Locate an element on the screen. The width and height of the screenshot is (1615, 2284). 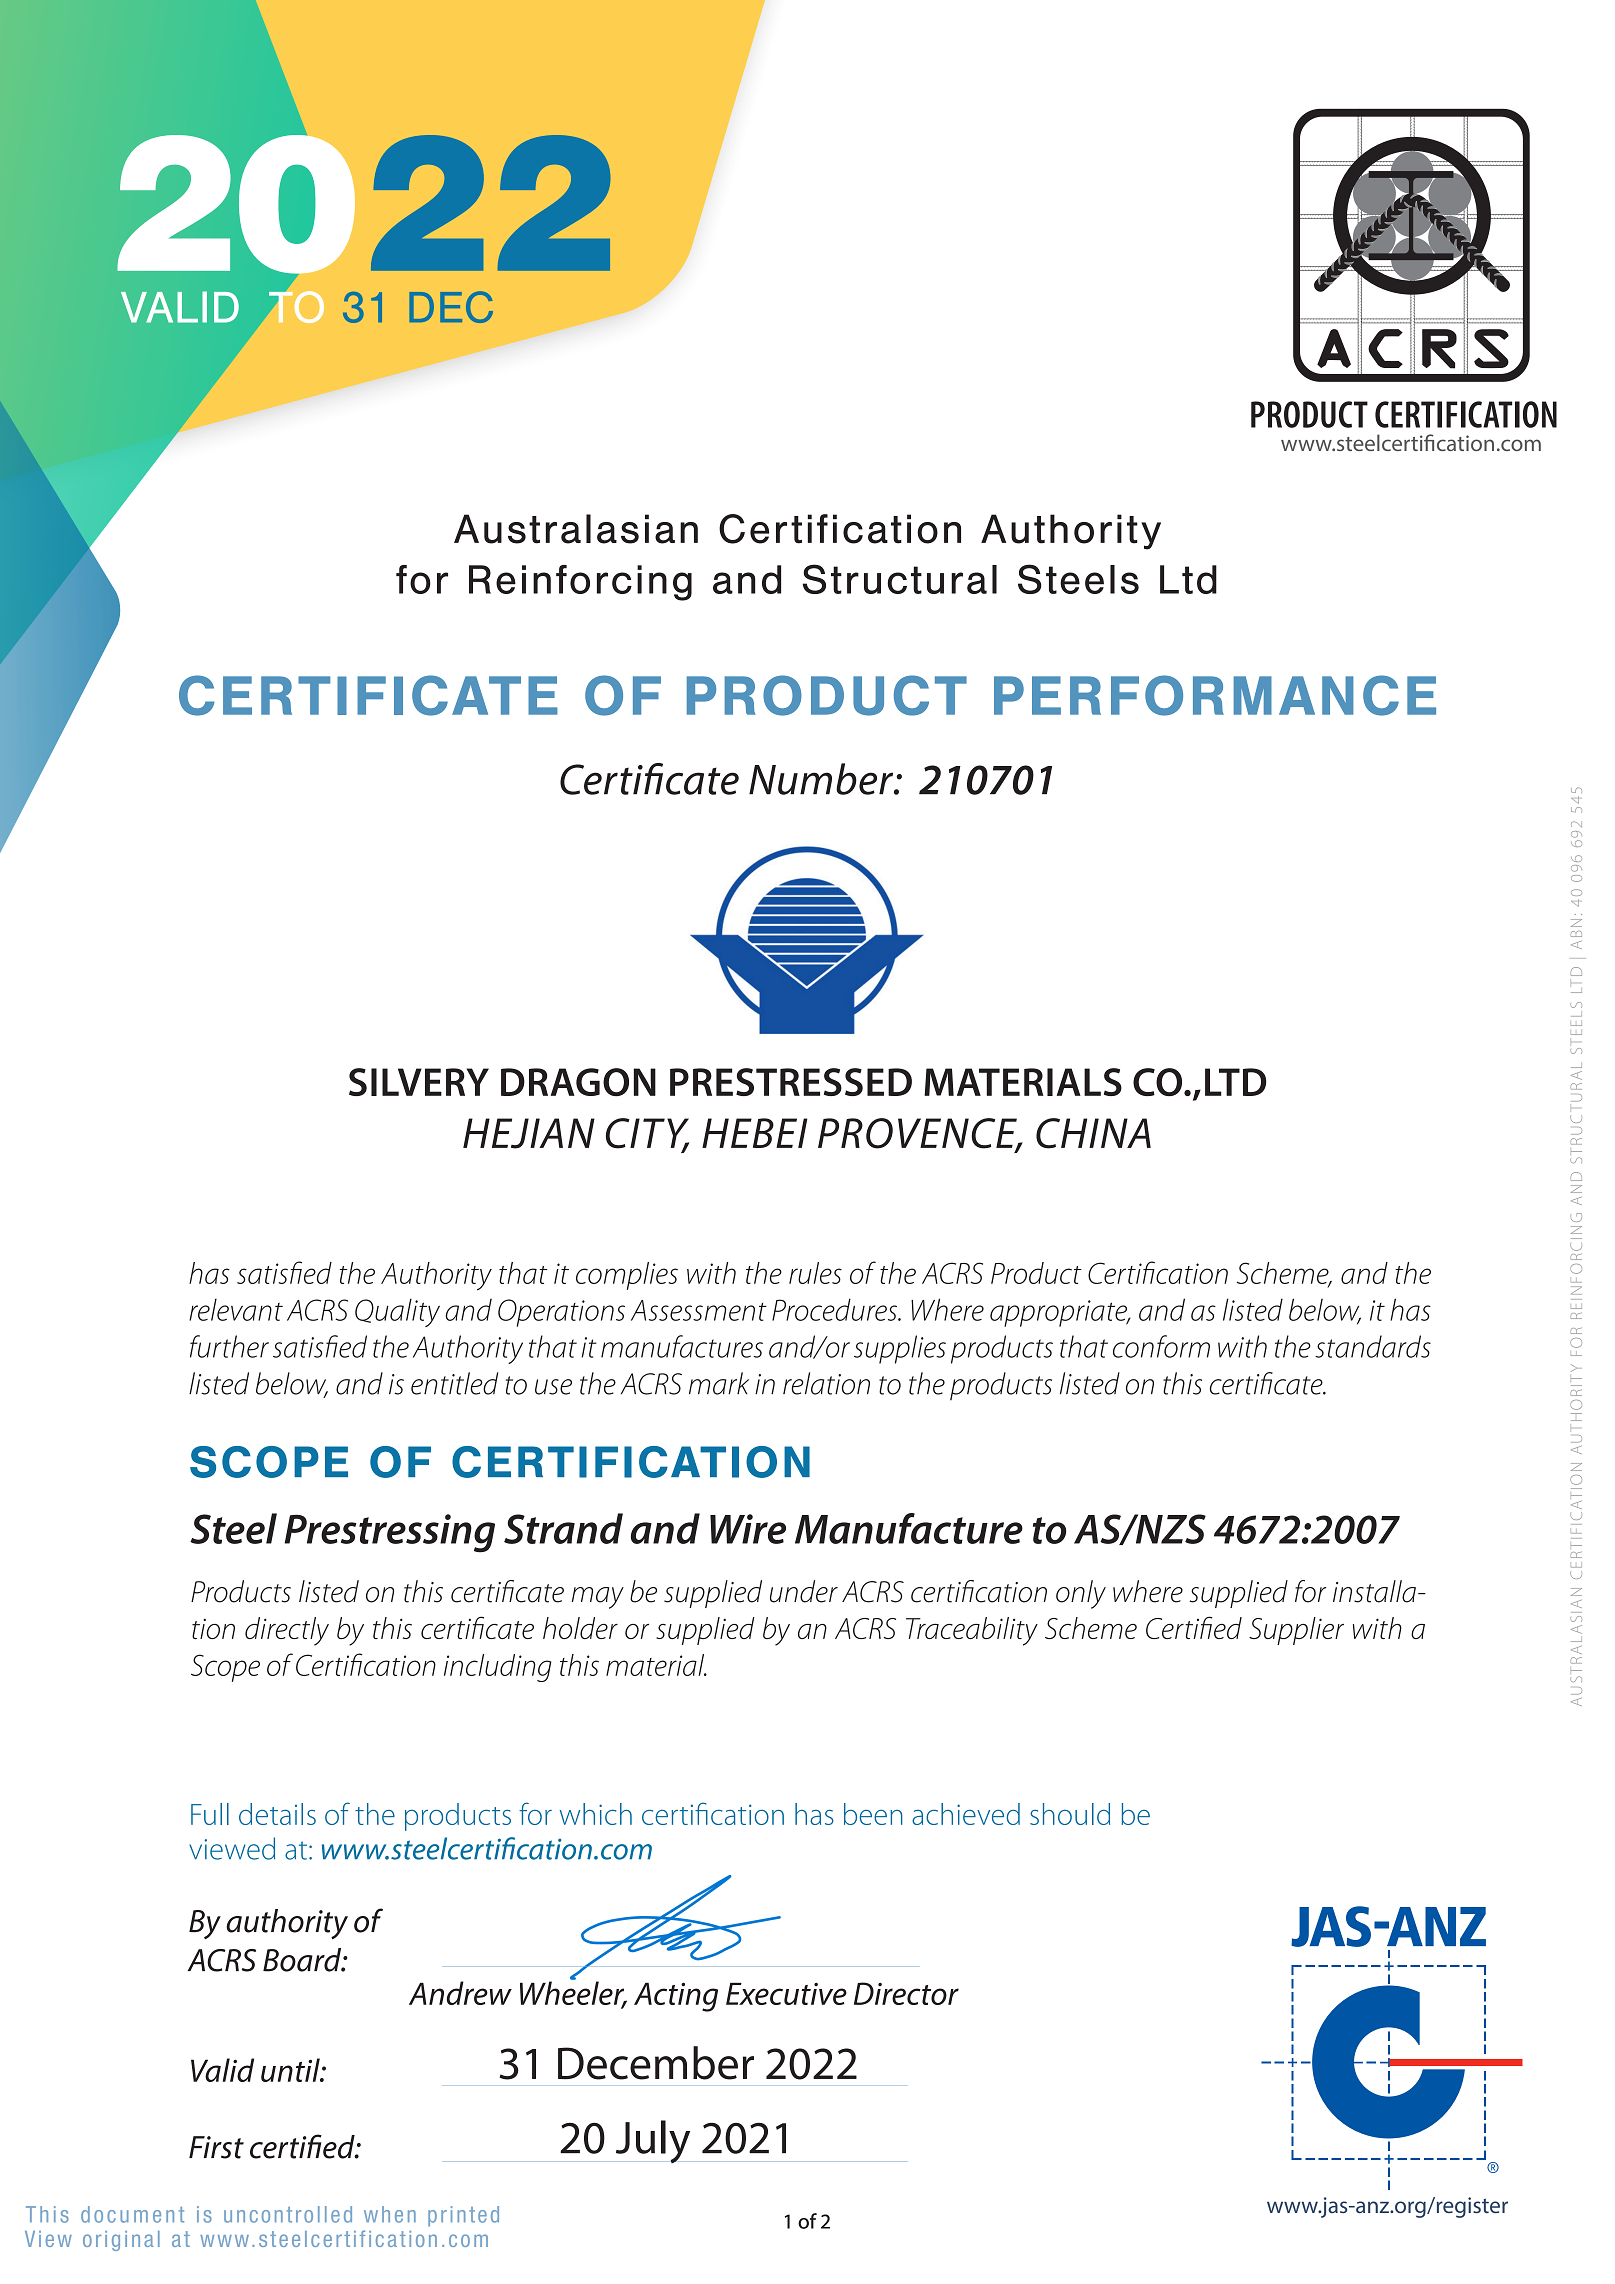
entitled is located at coordinates (454, 1383).
